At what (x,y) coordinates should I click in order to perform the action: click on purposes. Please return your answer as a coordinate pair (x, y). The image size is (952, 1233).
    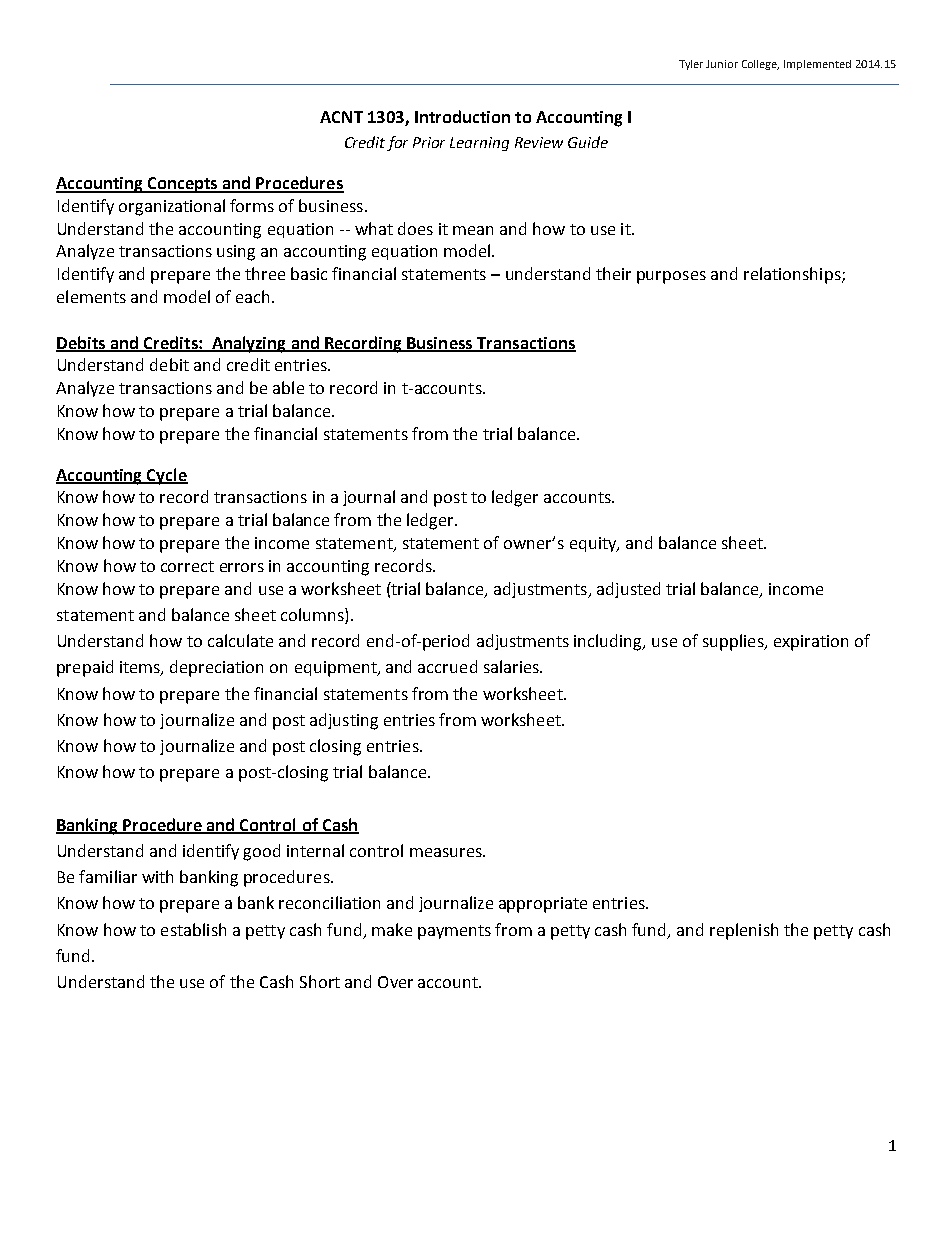
    Looking at the image, I should click on (671, 277).
